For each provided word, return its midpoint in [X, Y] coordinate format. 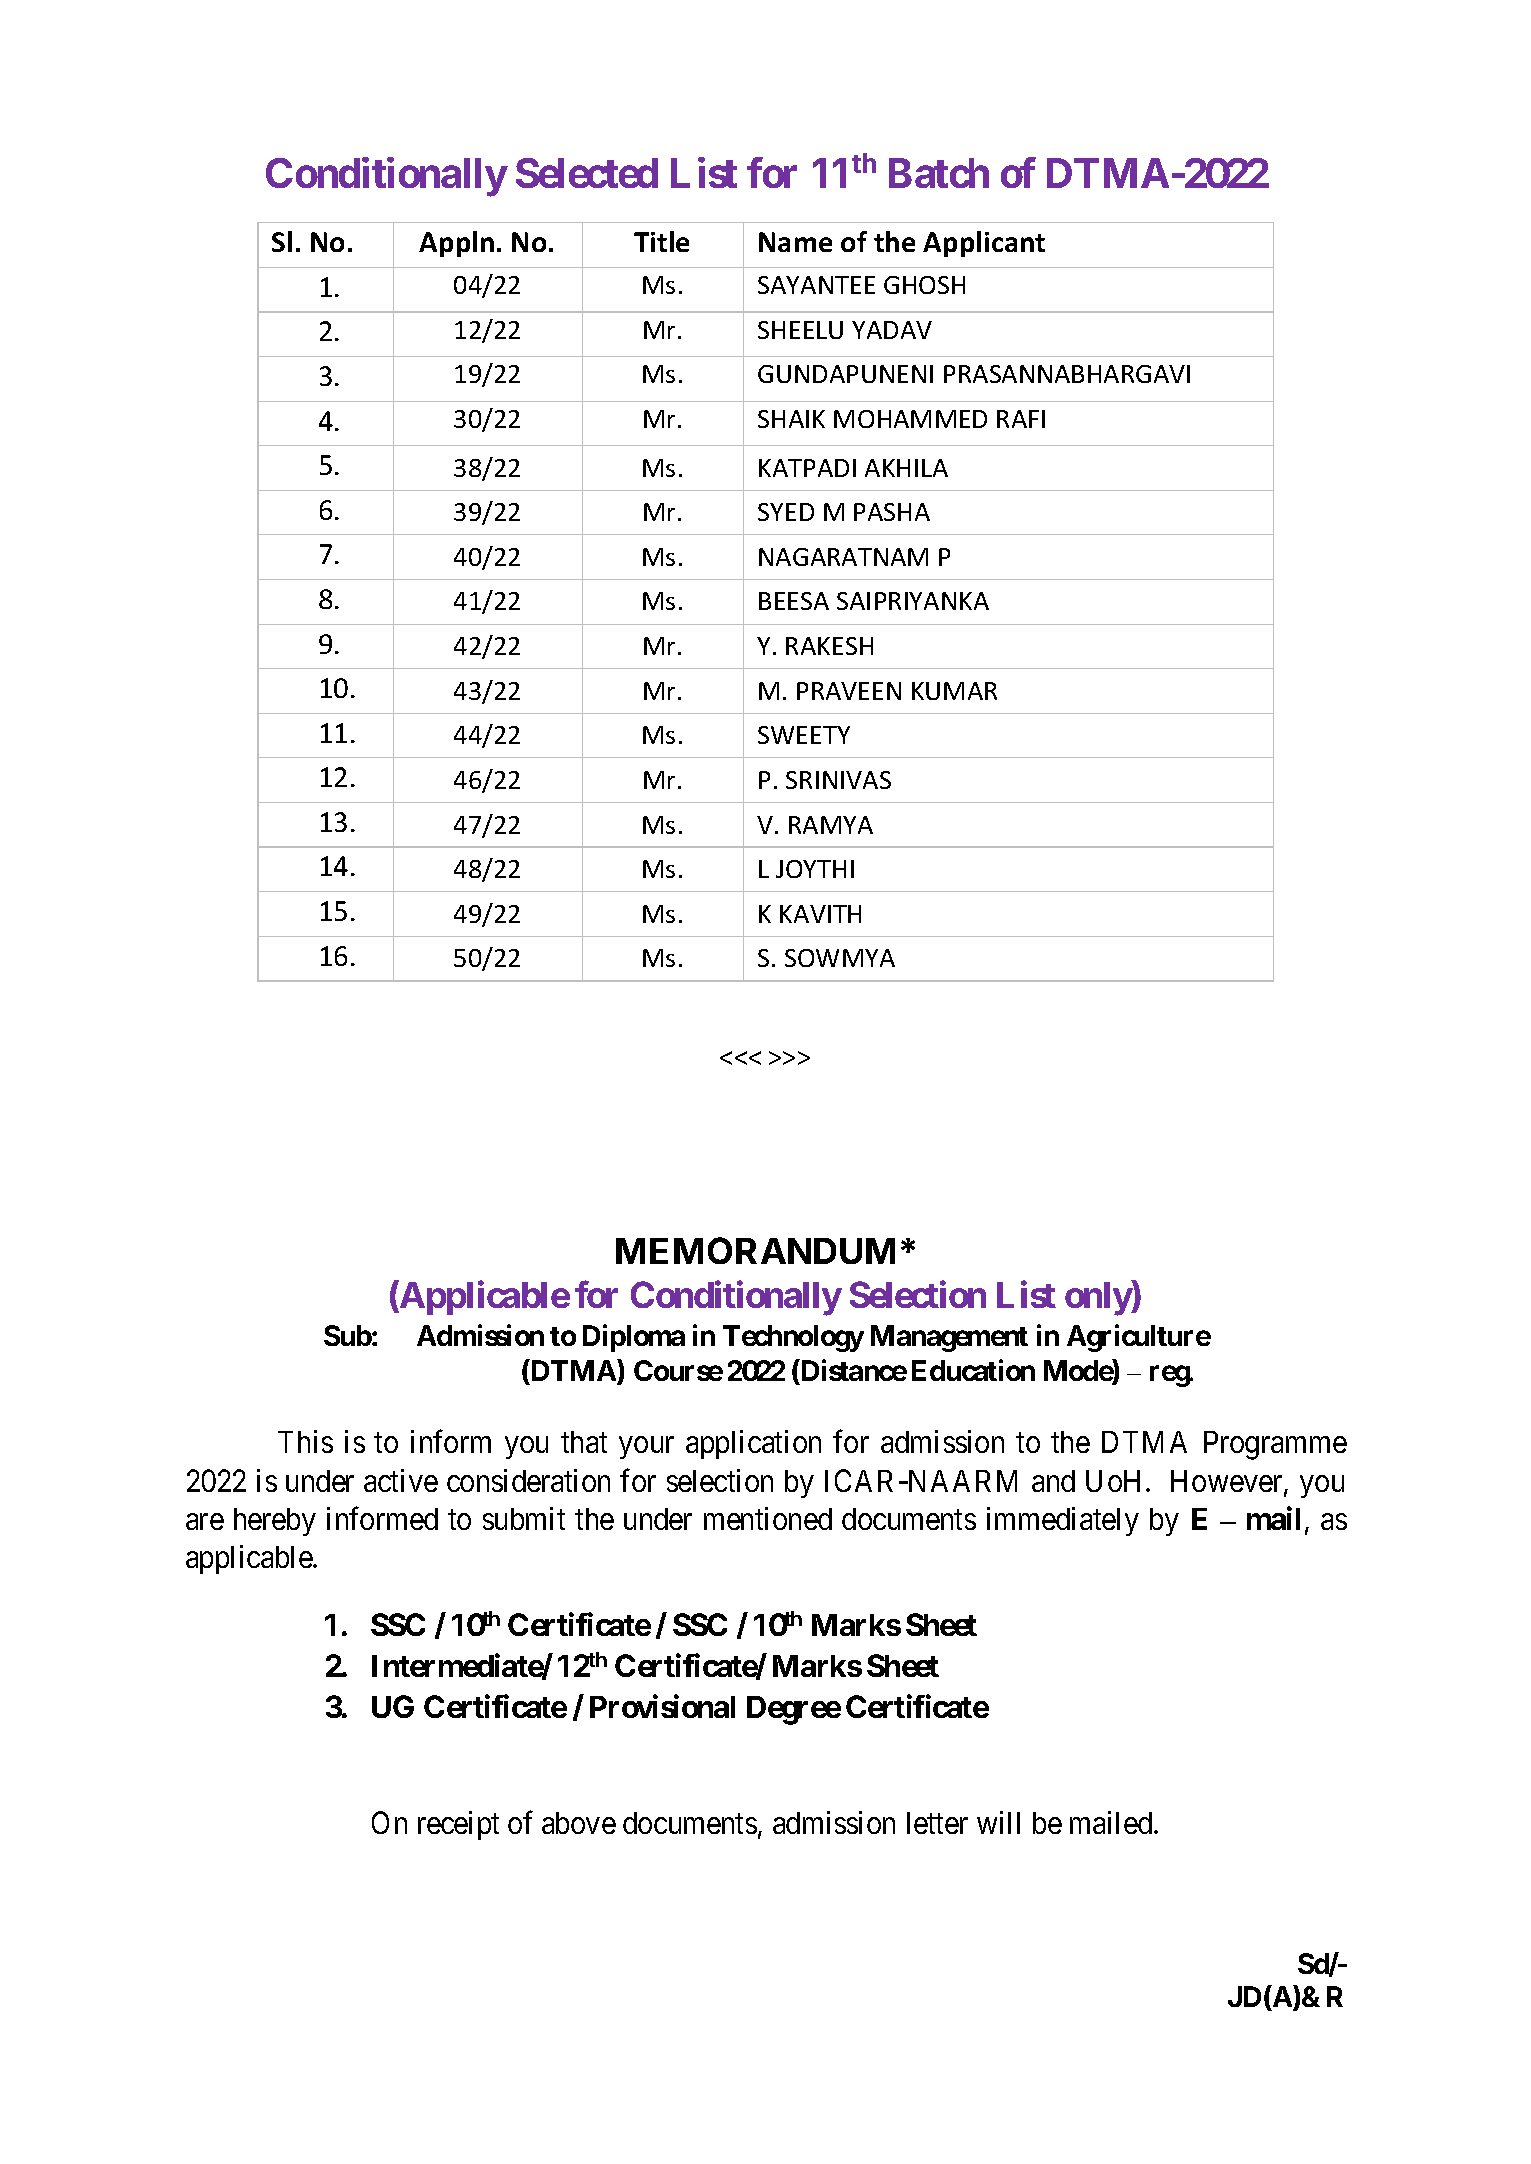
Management [949, 1338]
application [753, 1444]
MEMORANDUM [755, 1250]
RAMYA [831, 825]
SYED [786, 512]
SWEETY [804, 735]
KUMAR [954, 691]
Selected [587, 173]
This [305, 1441]
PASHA [892, 512]
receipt [458, 1825]
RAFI [1021, 419]
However [1228, 1482]
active [401, 1480]
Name [795, 242]
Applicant [984, 244]
